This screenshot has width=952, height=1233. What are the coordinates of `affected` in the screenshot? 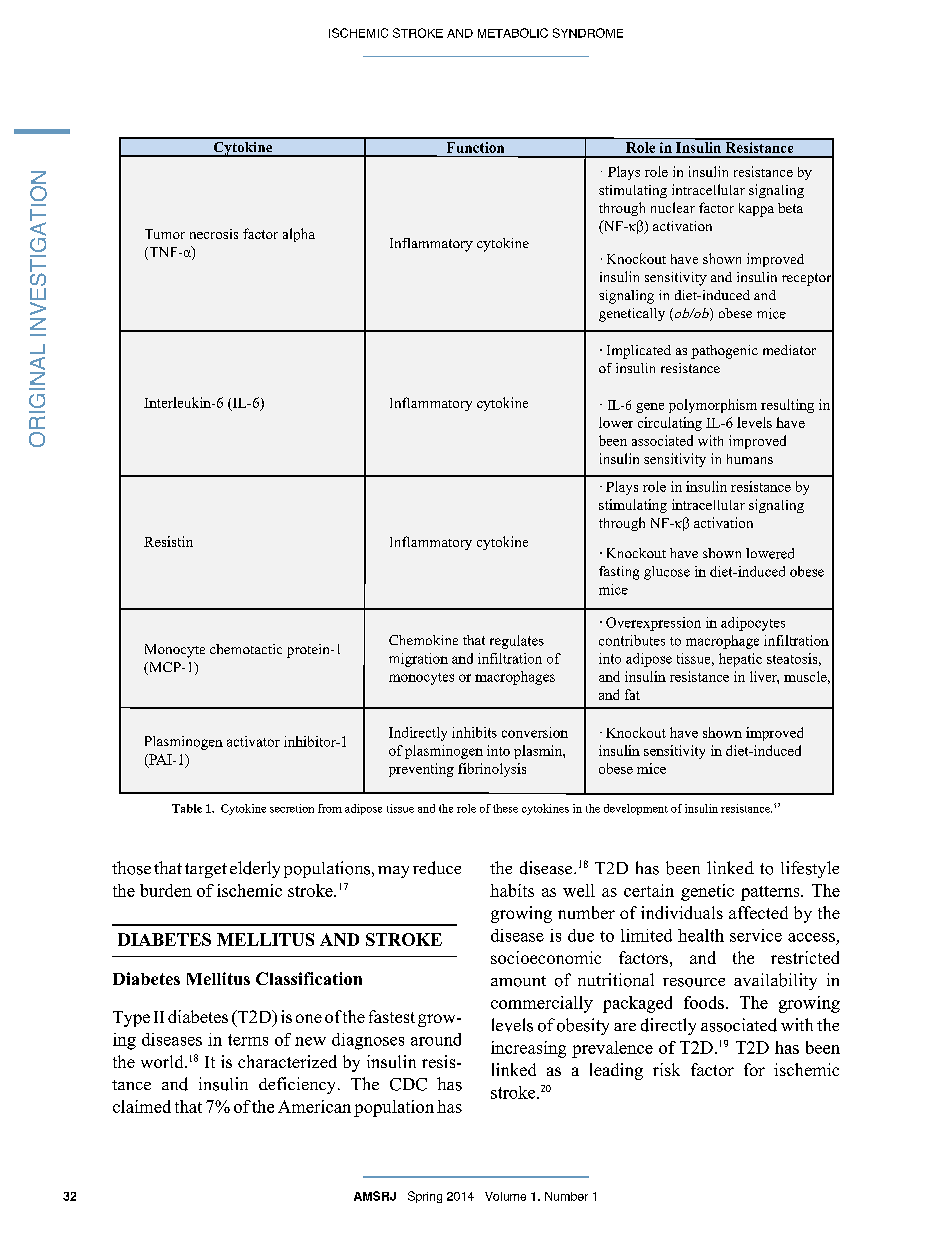 It's located at (758, 912).
